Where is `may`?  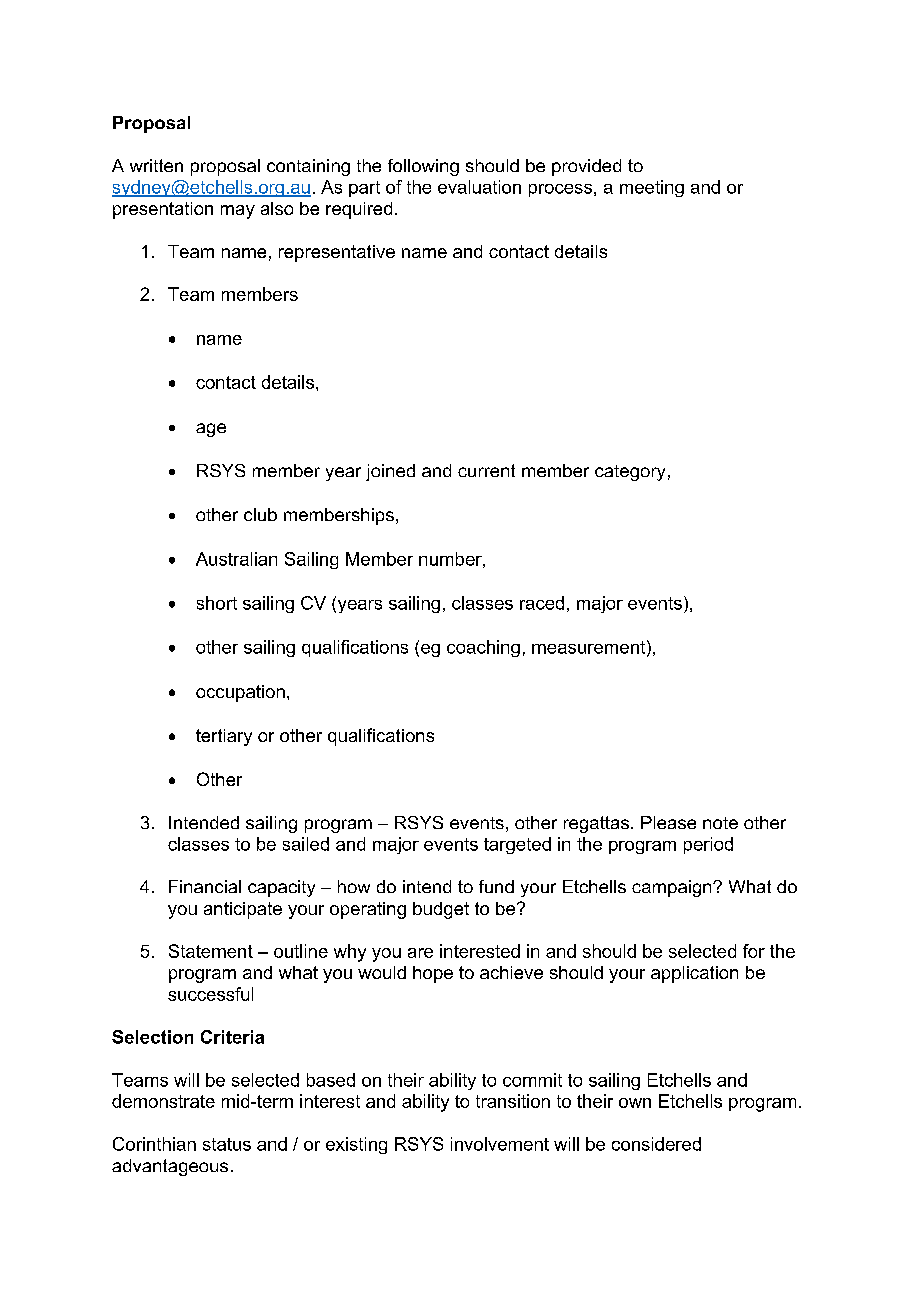 may is located at coordinates (238, 212).
